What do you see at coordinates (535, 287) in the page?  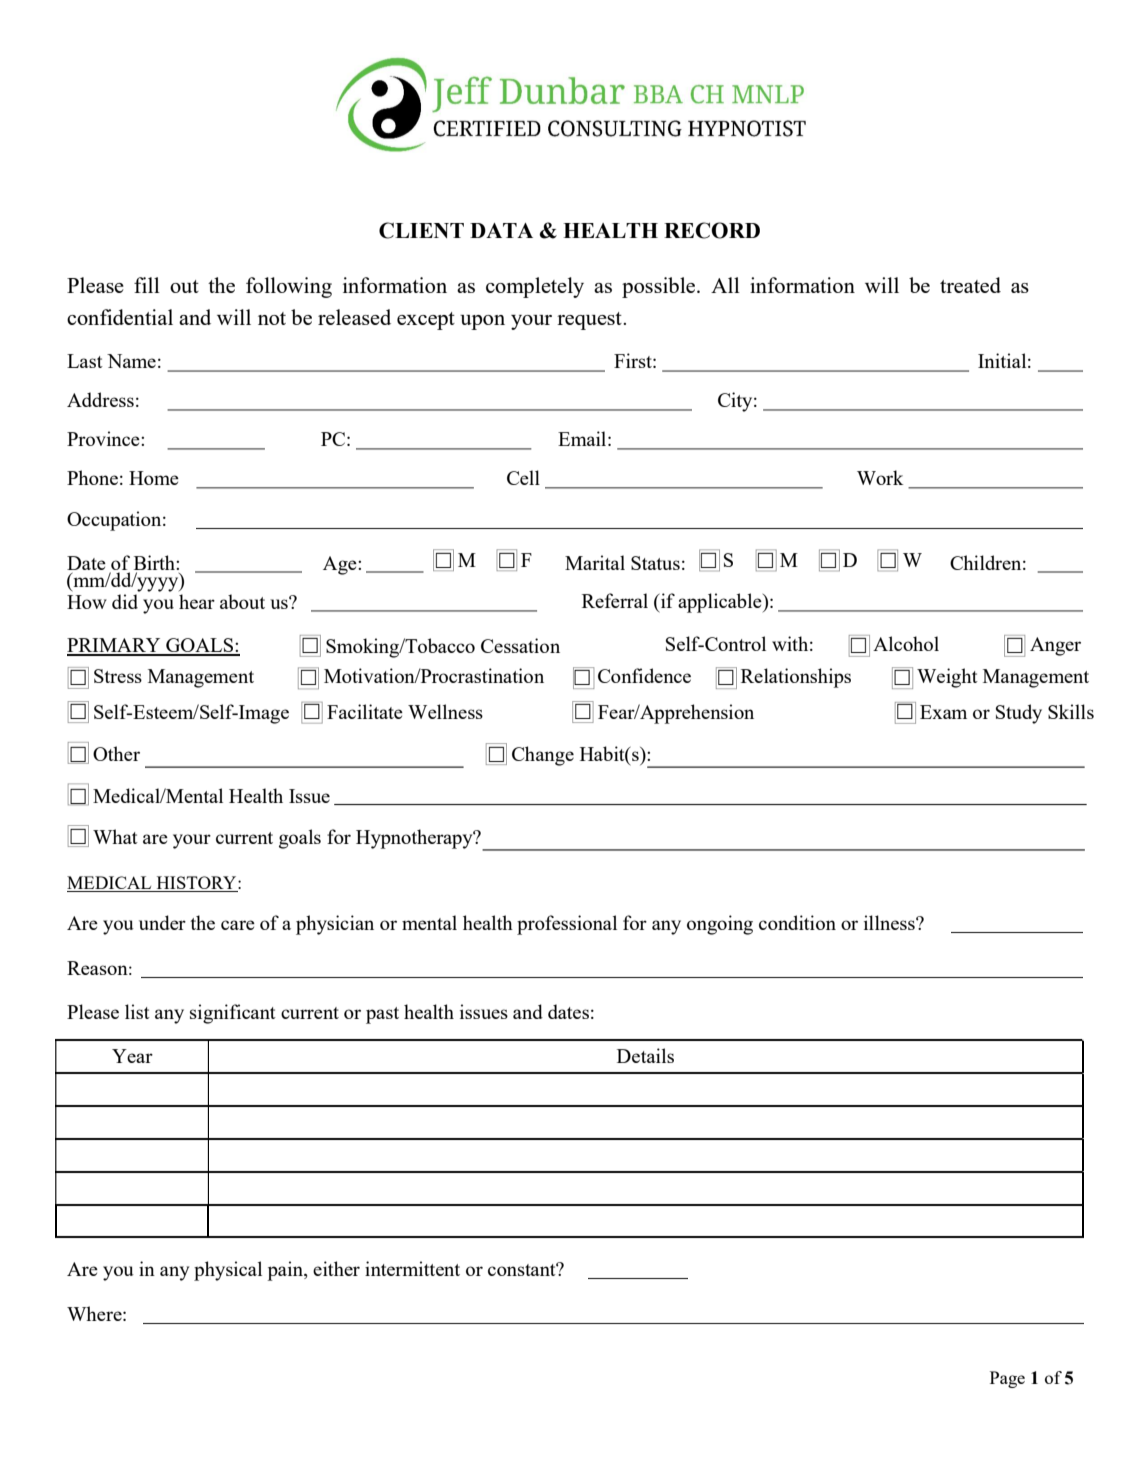 I see `completely` at bounding box center [535, 287].
